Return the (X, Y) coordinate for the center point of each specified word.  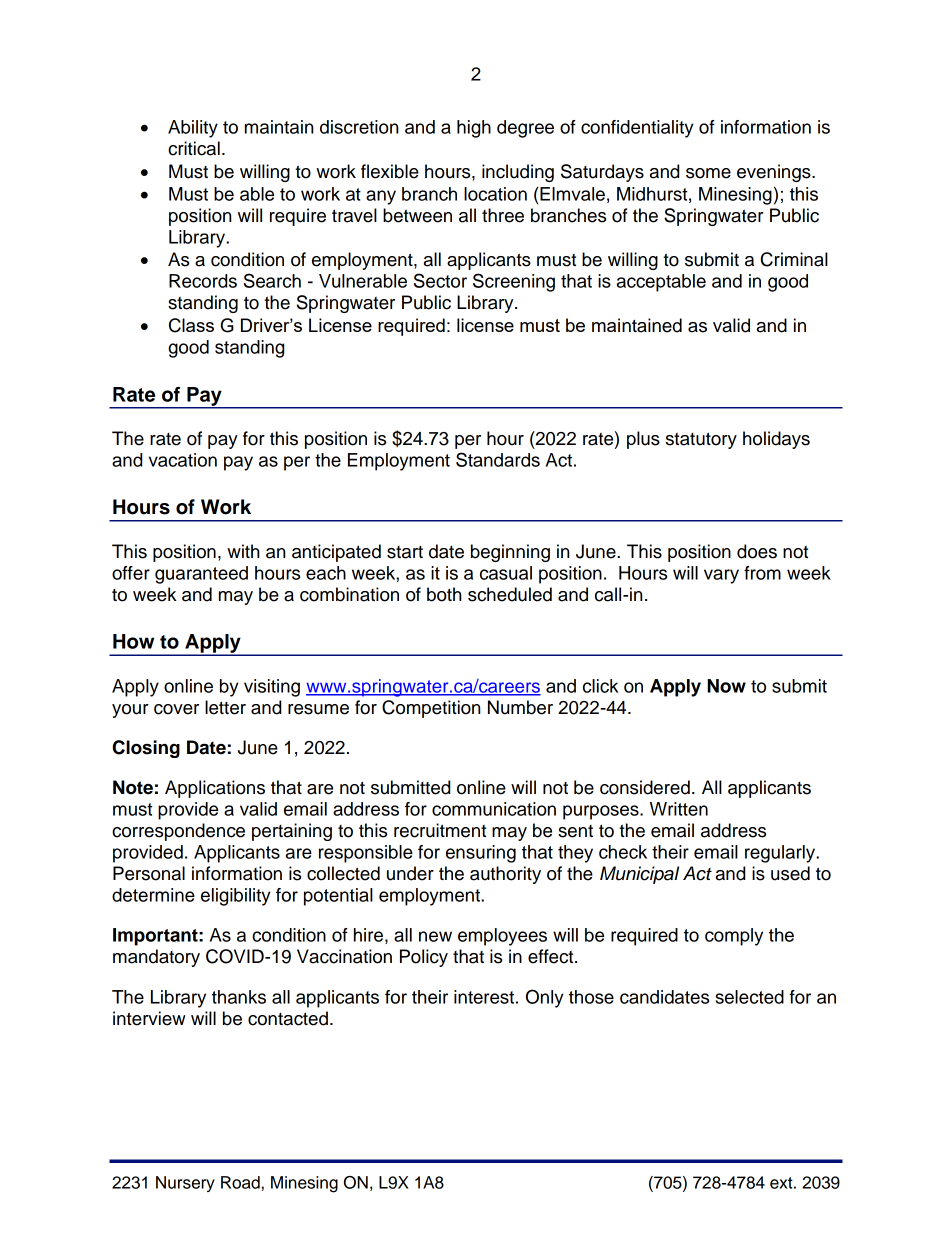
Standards (498, 459)
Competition (431, 709)
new (435, 936)
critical (194, 148)
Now (726, 686)
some (708, 173)
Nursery (185, 1184)
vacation (183, 460)
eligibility (236, 897)
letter (225, 707)
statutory (701, 440)
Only (545, 998)
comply (734, 937)
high (474, 129)
